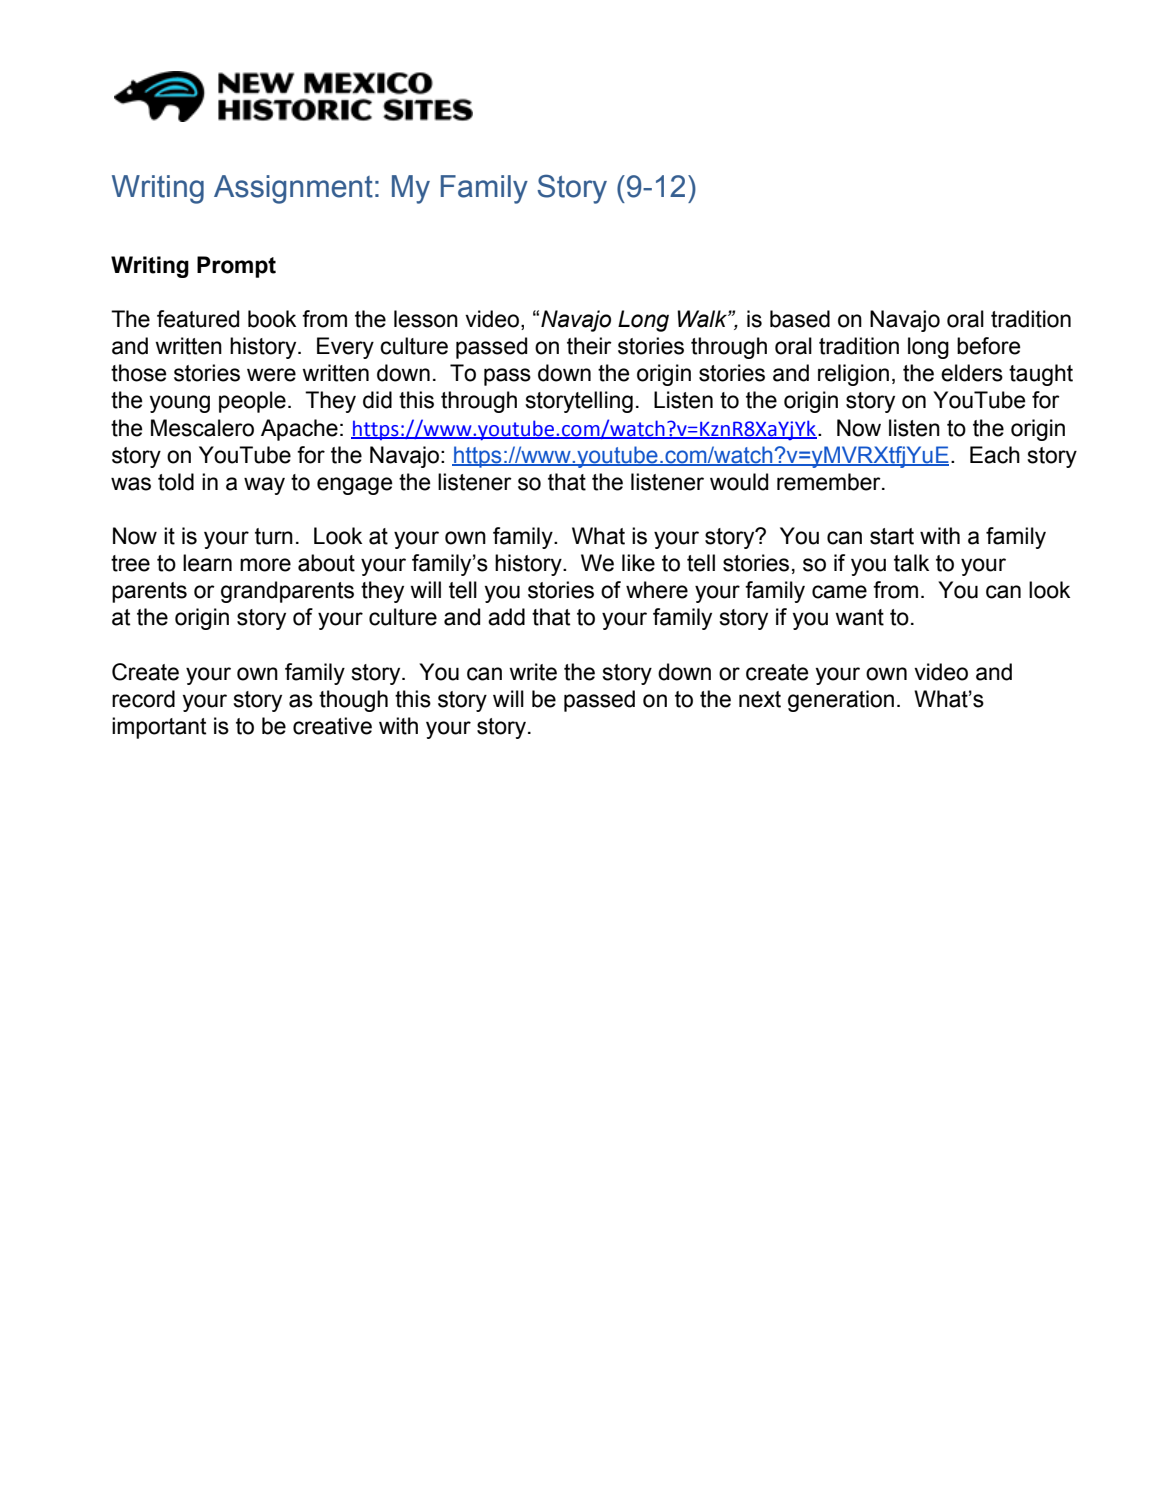 The width and height of the screenshot is (1165, 1508). Describe the element at coordinates (293, 189) in the screenshot. I see `Assignment` at that location.
